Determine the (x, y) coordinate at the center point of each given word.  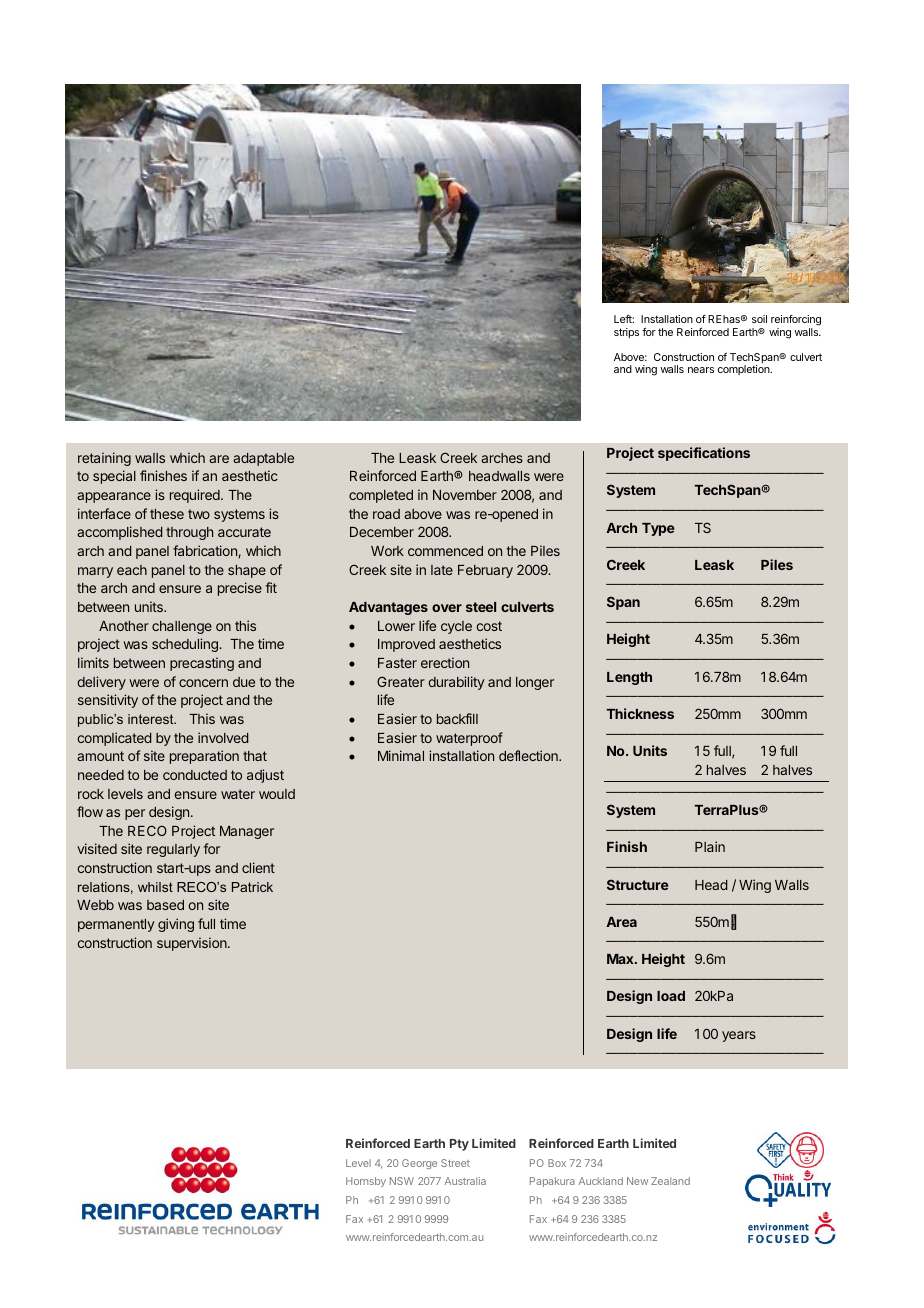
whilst (155, 887)
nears (701, 370)
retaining (104, 459)
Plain (710, 846)
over (447, 608)
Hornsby (366, 1182)
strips (626, 333)
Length (629, 678)
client (258, 867)
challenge (182, 627)
